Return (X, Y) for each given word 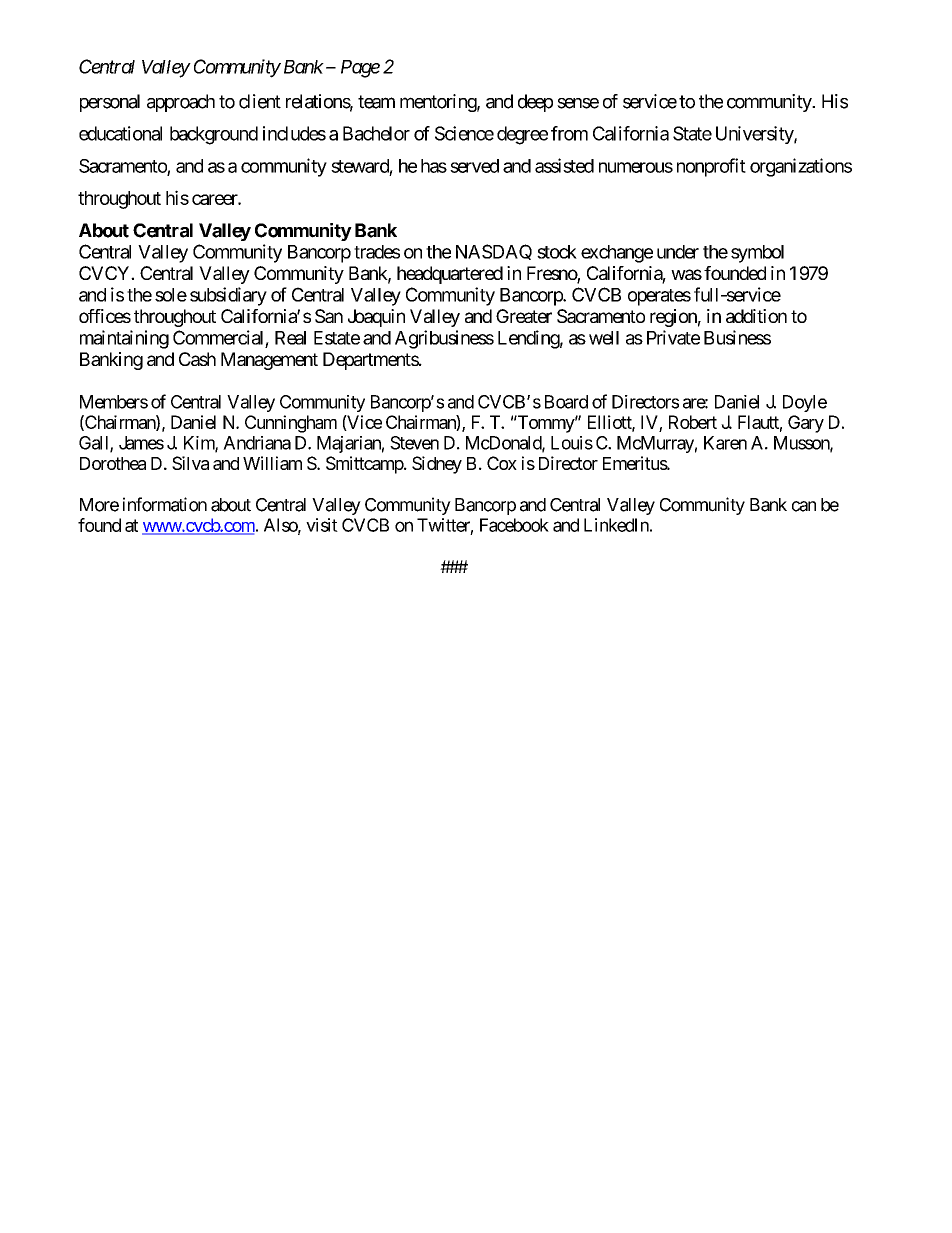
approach (181, 103)
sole (171, 295)
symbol (757, 254)
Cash (197, 359)
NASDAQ (494, 252)
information (165, 504)
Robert (693, 422)
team (376, 102)
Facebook (514, 525)
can (804, 506)
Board (566, 402)
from (569, 133)
